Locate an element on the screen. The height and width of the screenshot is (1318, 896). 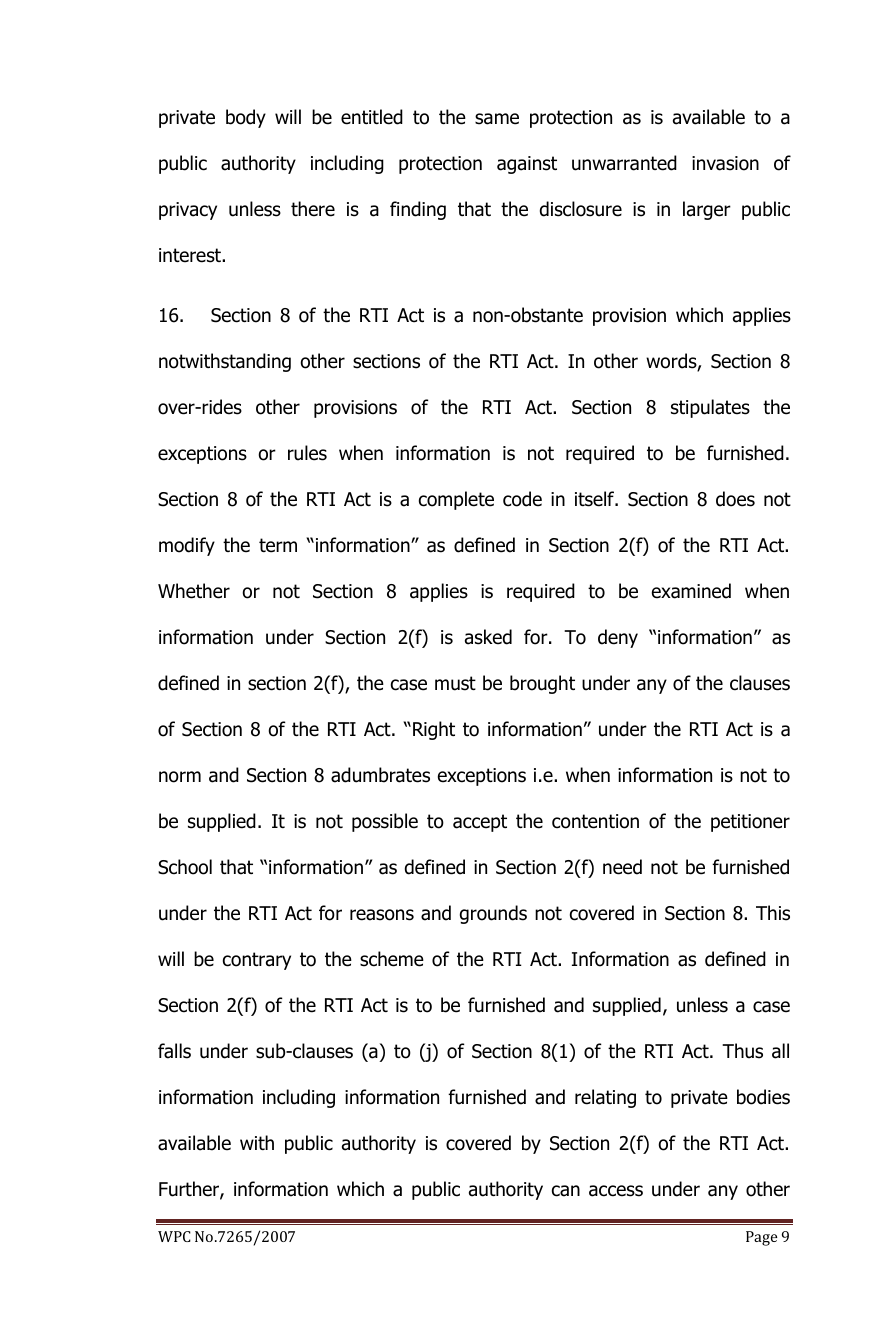
same is located at coordinates (497, 119).
